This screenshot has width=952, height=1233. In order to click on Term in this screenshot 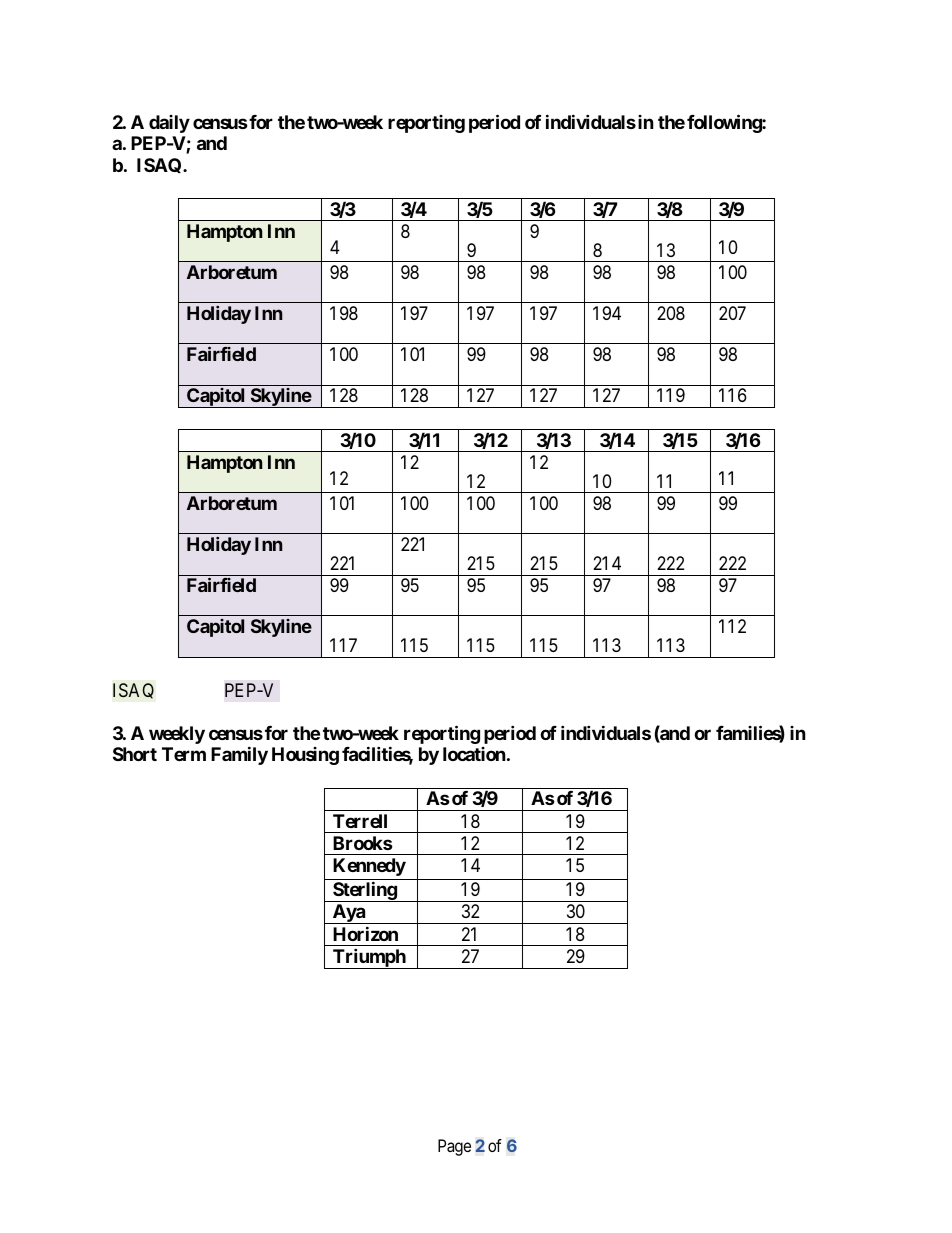, I will do `click(184, 754)`.
